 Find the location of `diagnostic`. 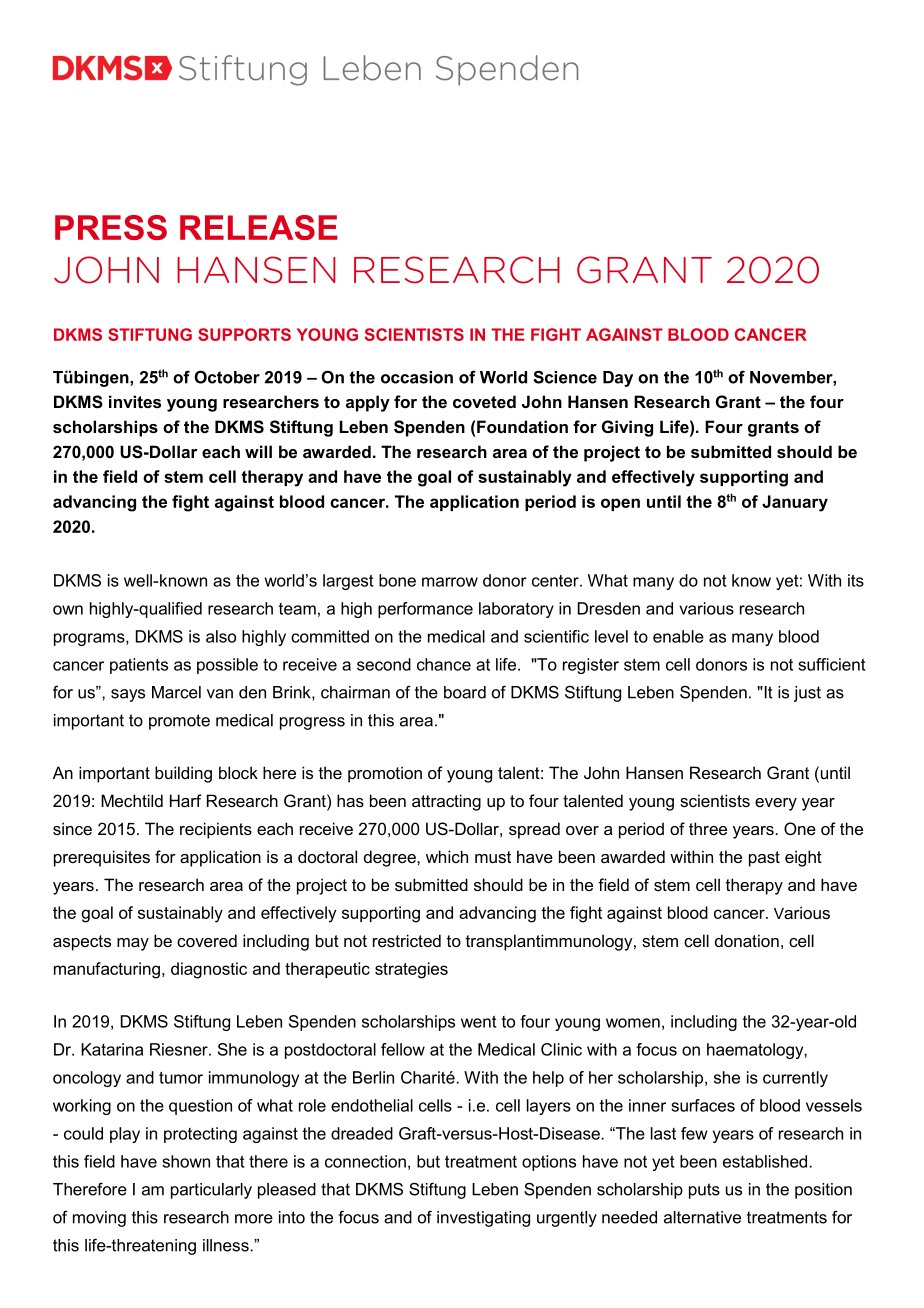

diagnostic is located at coordinates (209, 970).
